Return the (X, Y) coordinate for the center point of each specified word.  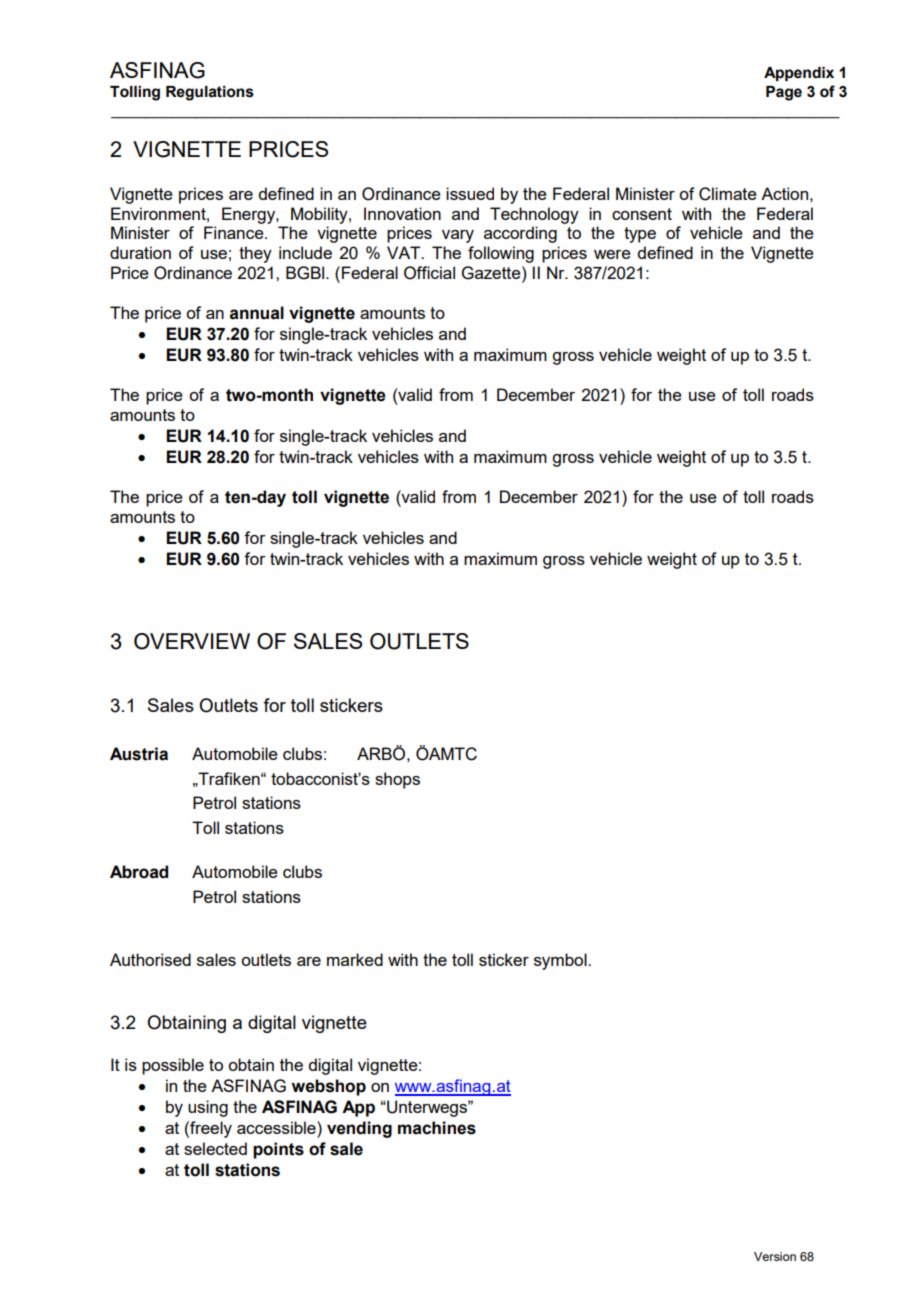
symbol (561, 961)
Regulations (210, 93)
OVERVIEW (192, 641)
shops (397, 780)
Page (784, 93)
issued (470, 193)
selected (215, 1148)
